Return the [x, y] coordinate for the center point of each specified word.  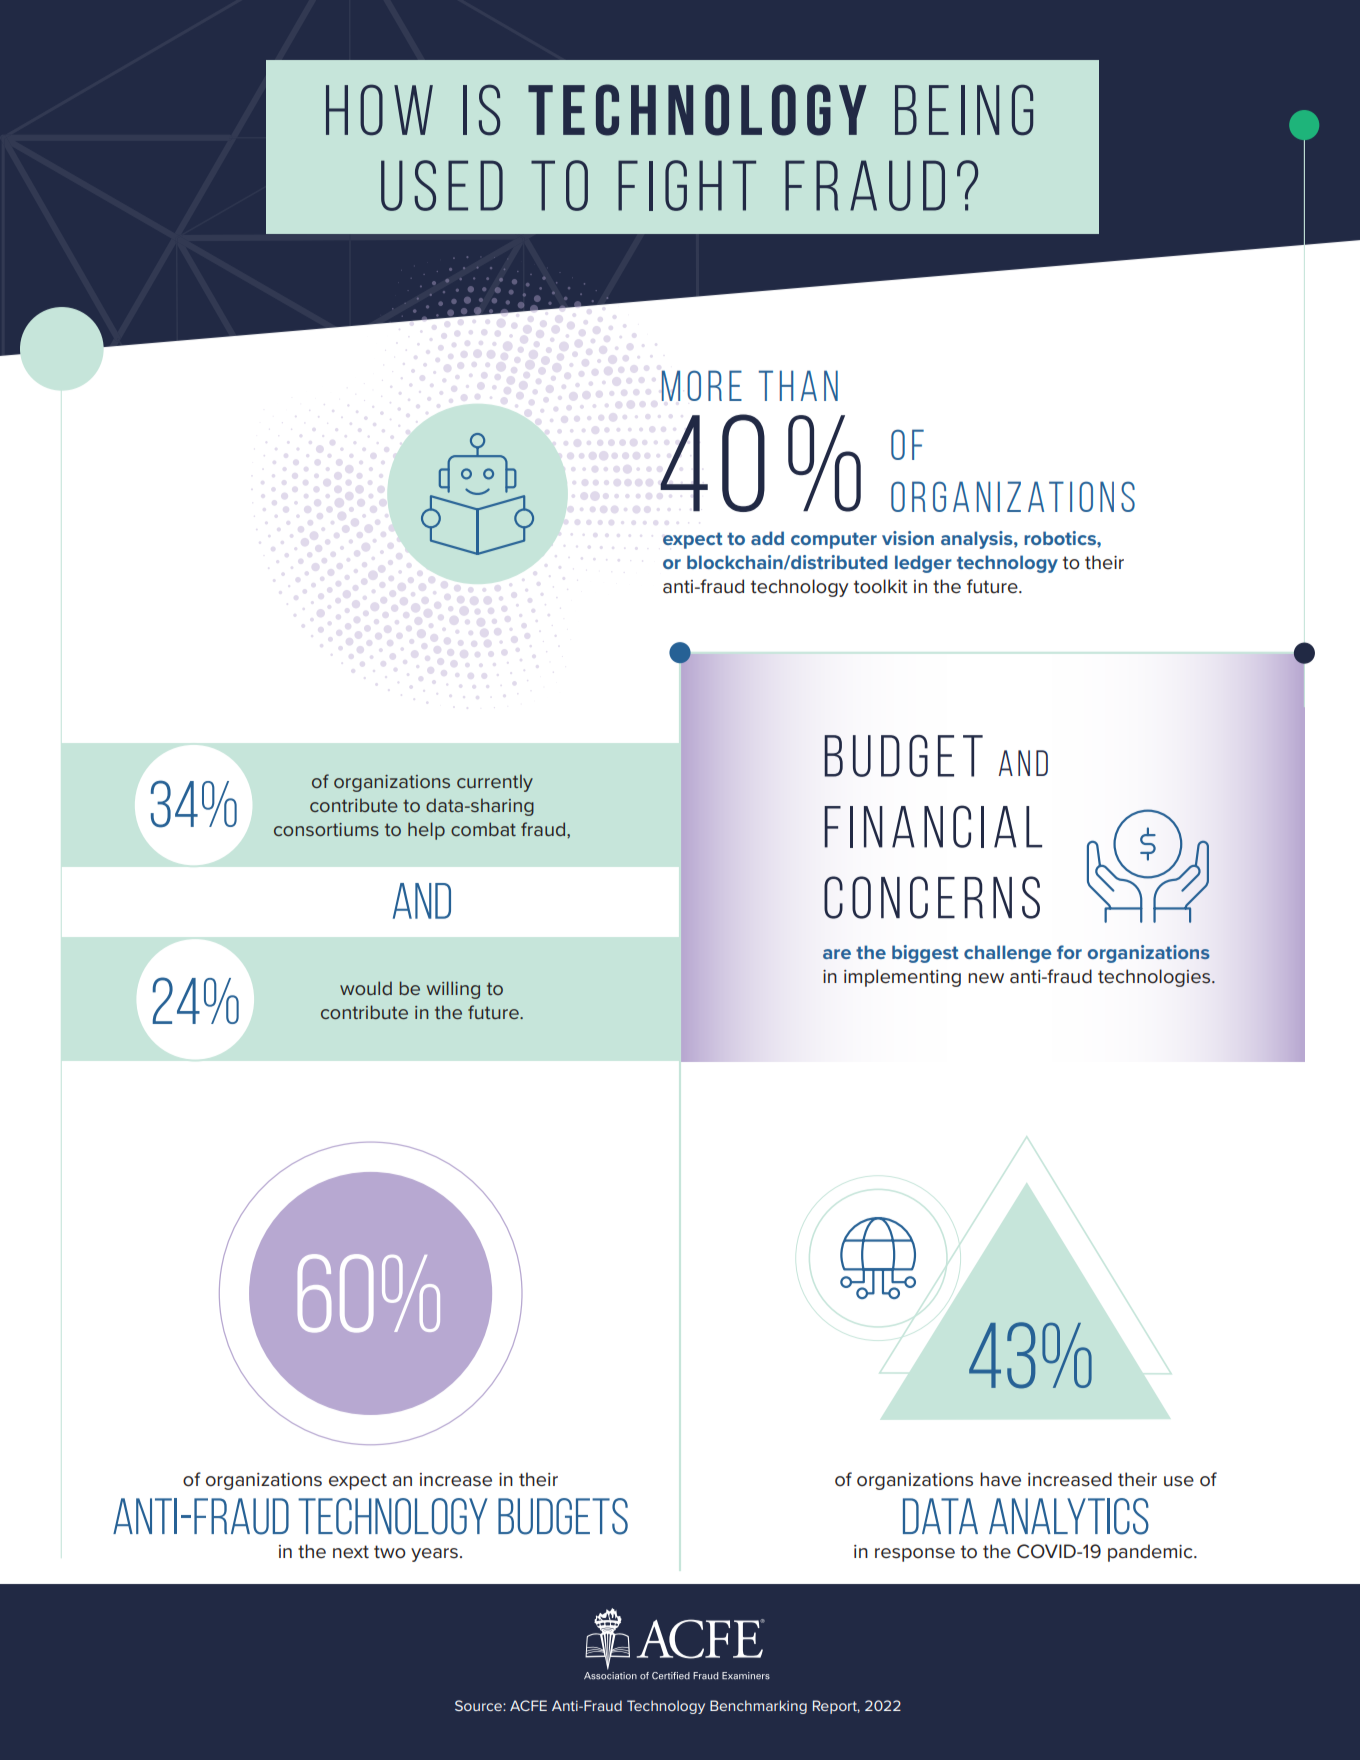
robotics [1061, 538]
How [379, 110]
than [798, 385]
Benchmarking [758, 1707]
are [837, 954]
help [426, 831]
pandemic [1151, 1553]
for [1069, 952]
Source [479, 1705]
